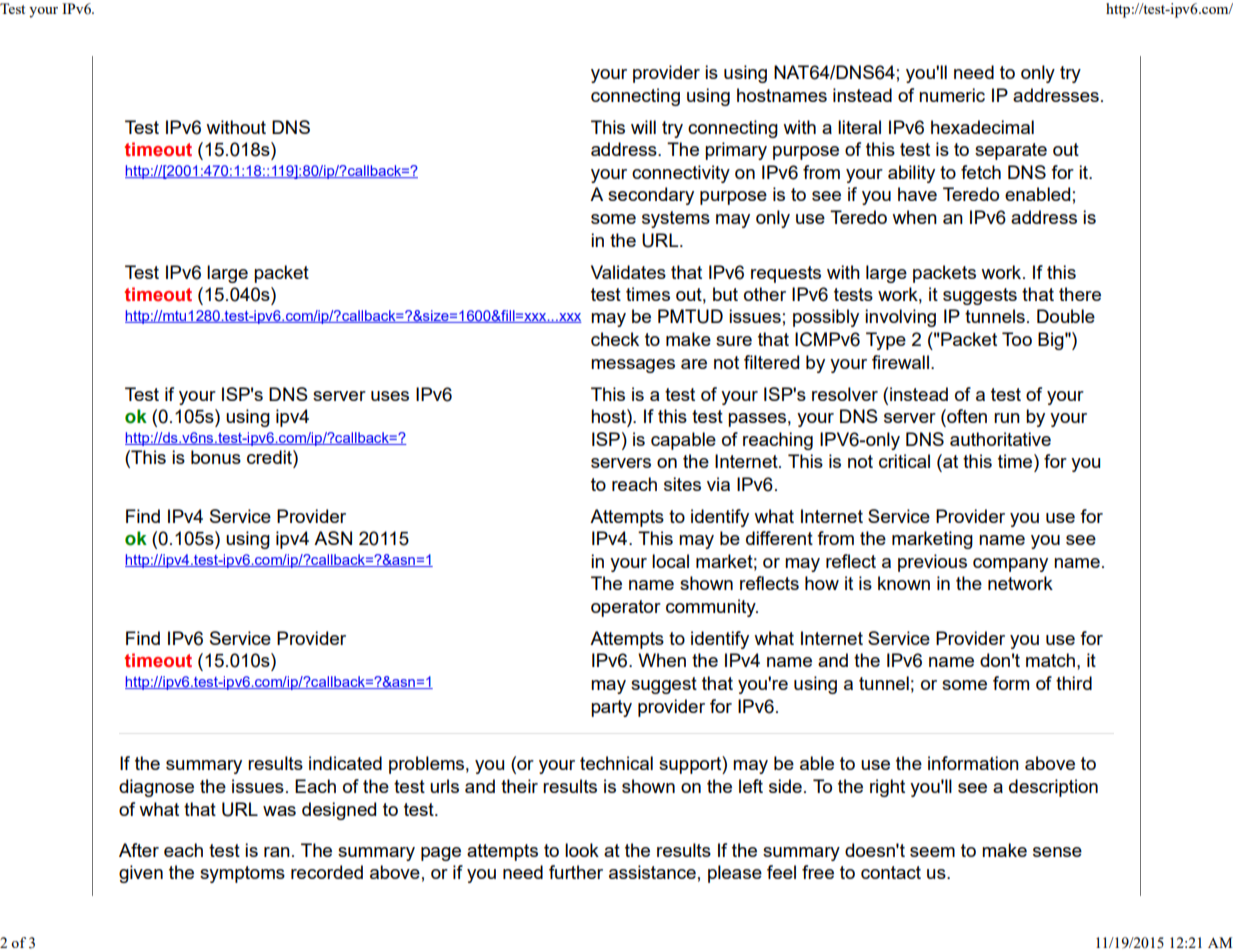  What do you see at coordinates (736, 151) in the screenshot?
I see `primary` at bounding box center [736, 151].
